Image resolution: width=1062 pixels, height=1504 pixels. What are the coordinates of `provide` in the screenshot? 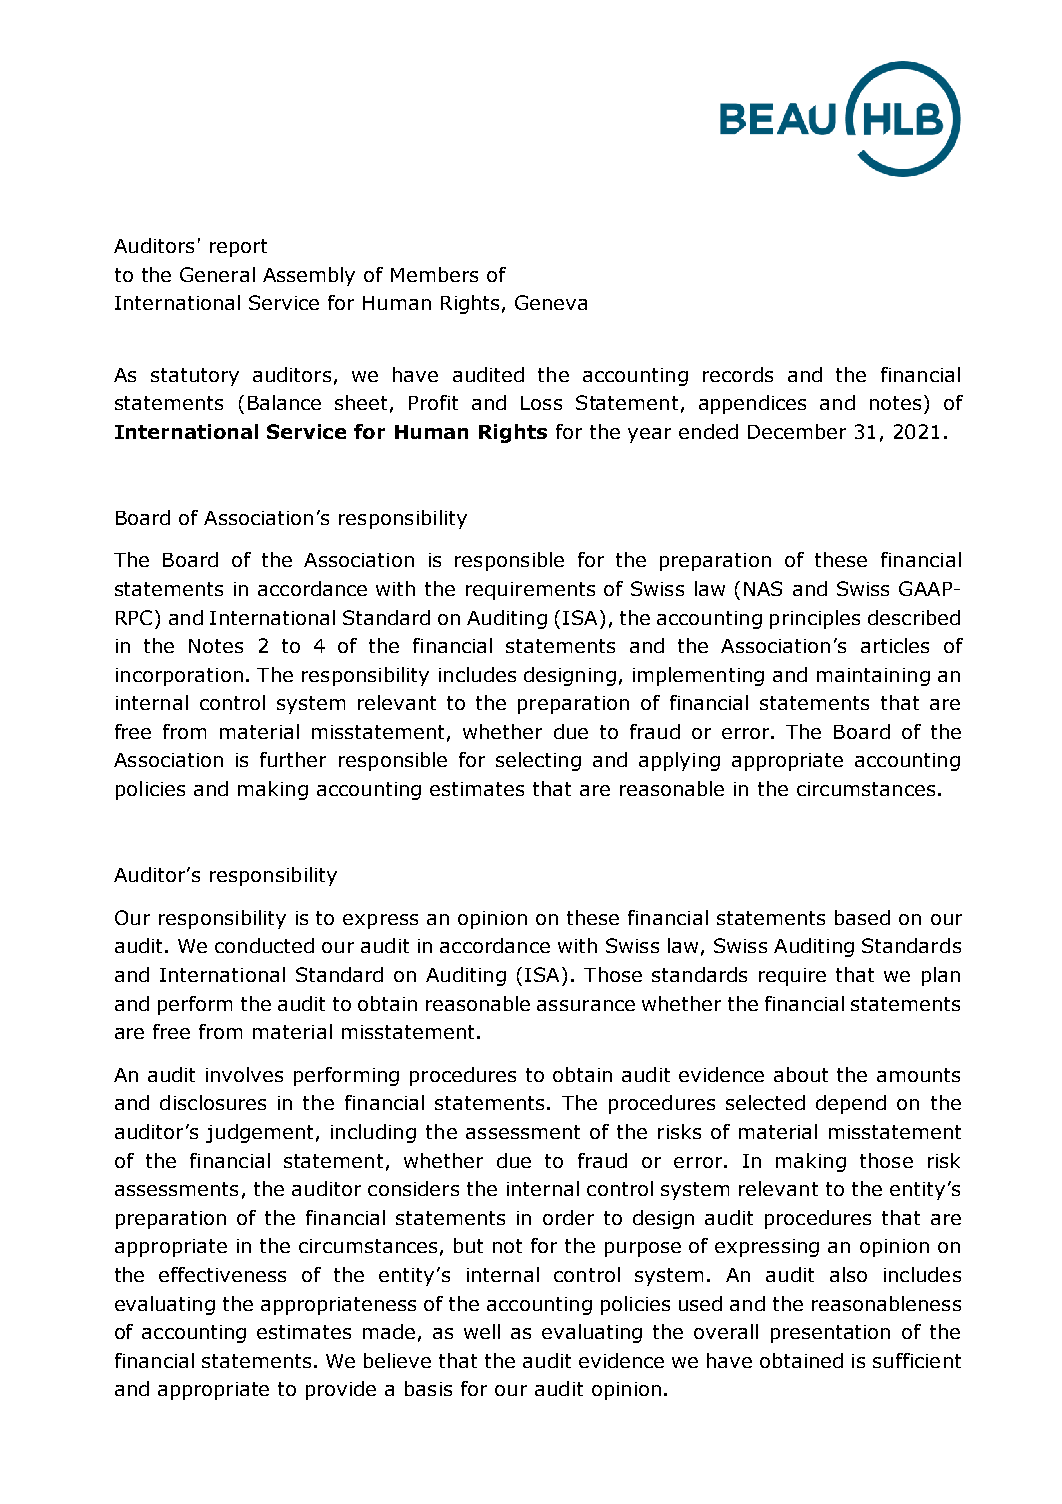 It's located at (341, 1390).
